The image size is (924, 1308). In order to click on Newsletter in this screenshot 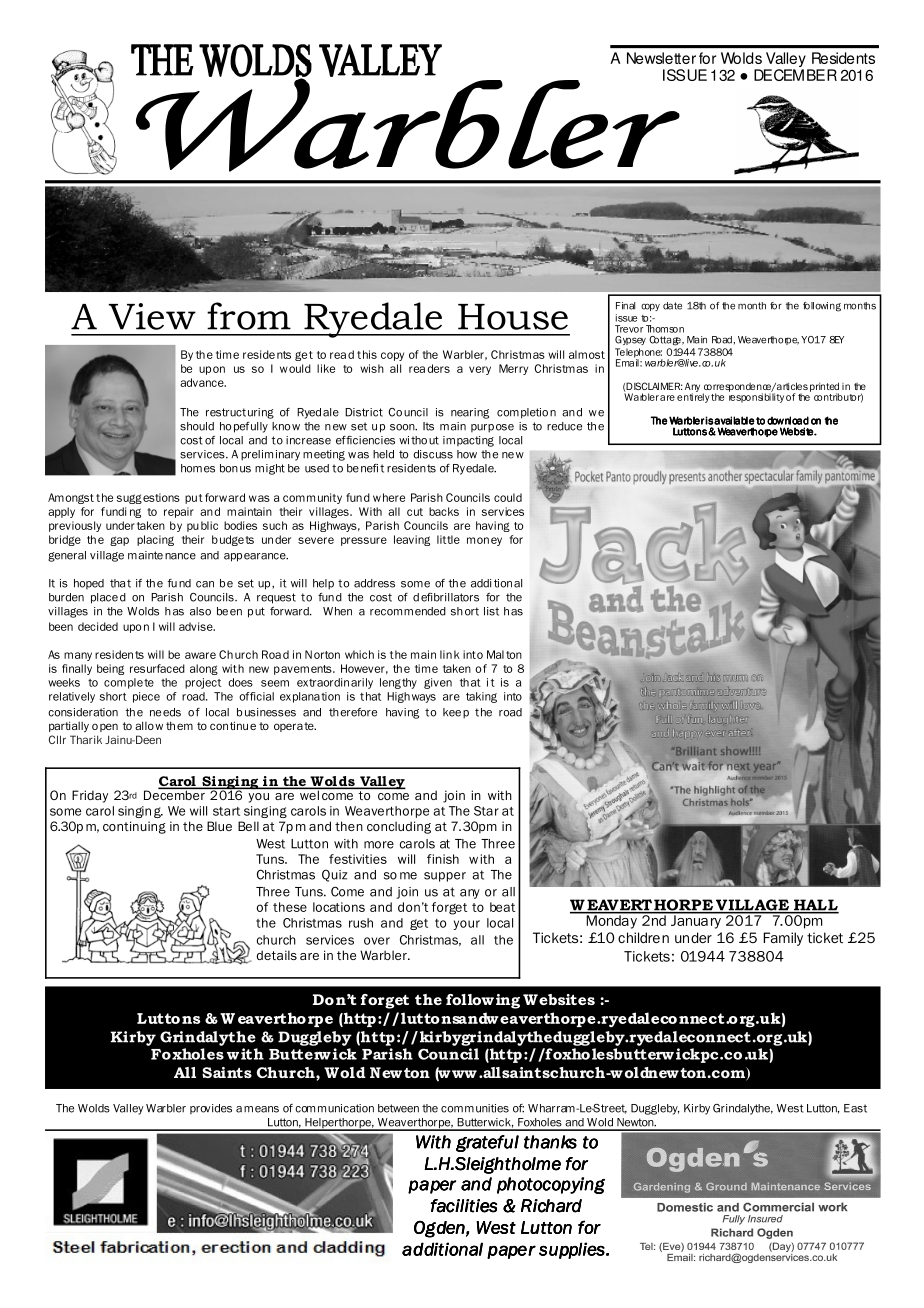, I will do `click(661, 58)`.
